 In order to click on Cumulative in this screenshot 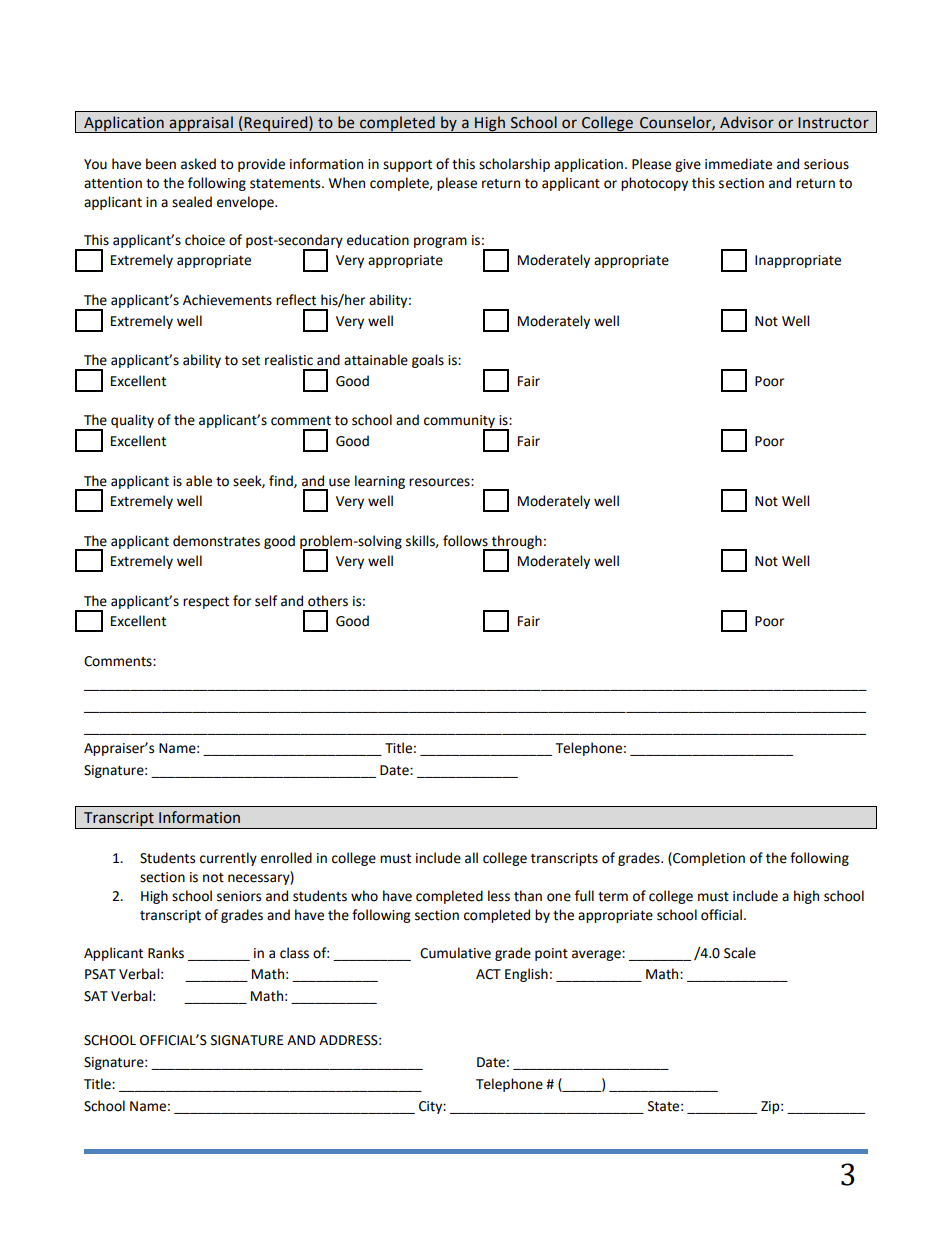, I will do `click(455, 953)`.
